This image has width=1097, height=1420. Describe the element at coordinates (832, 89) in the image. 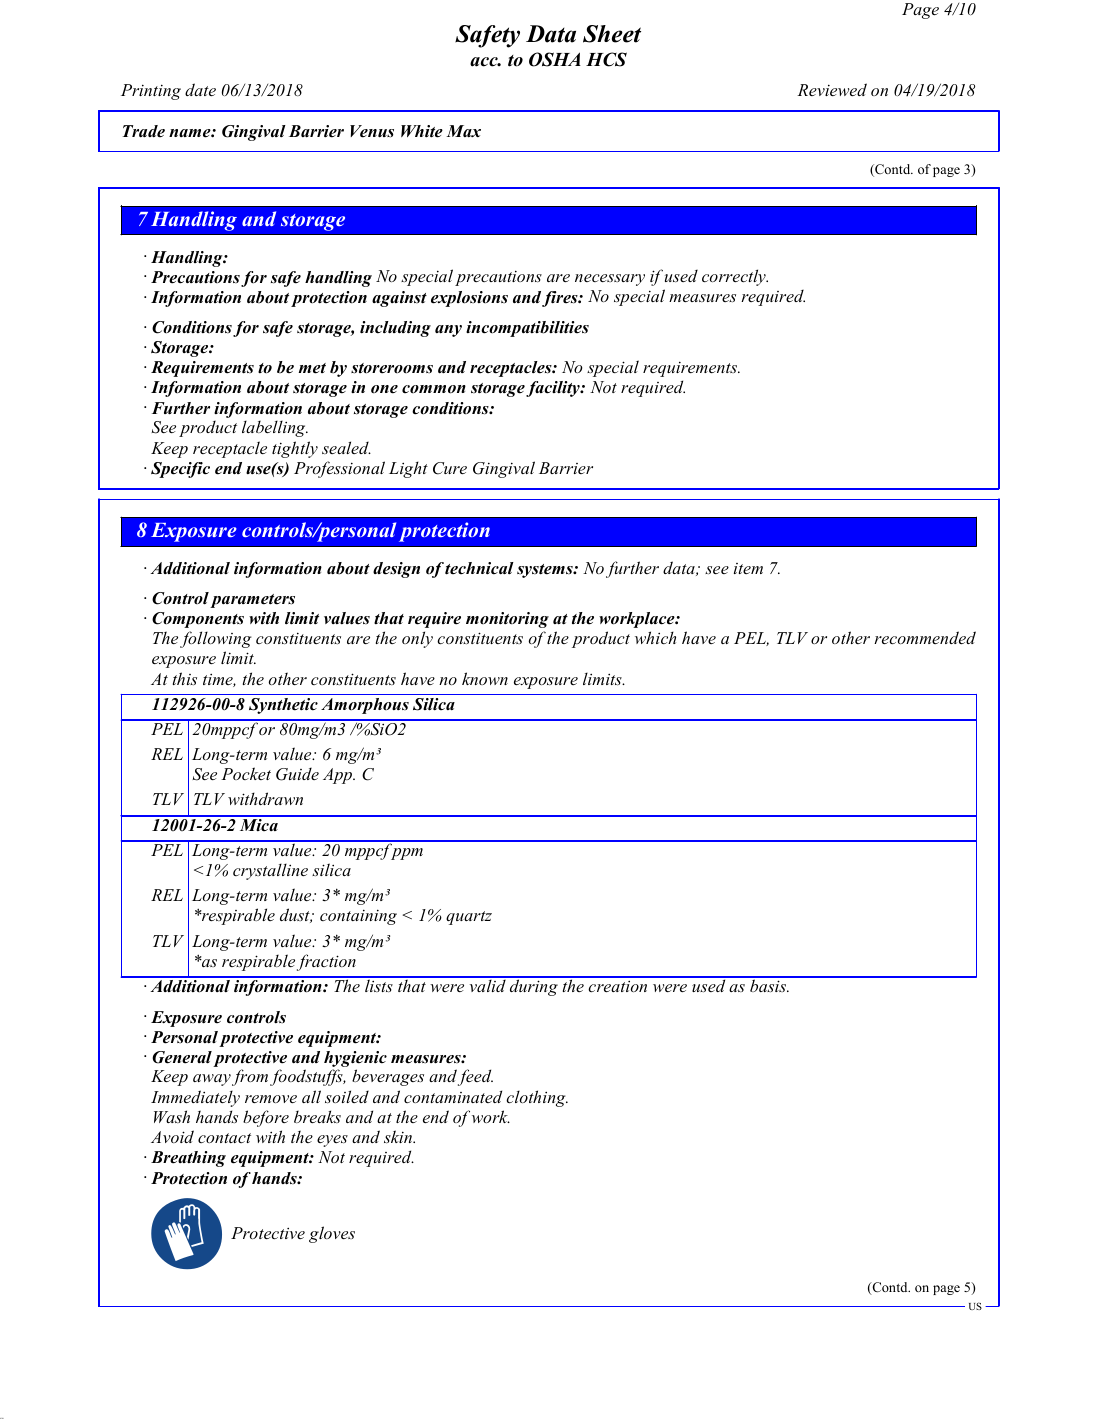

I see `Reviewed` at that location.
